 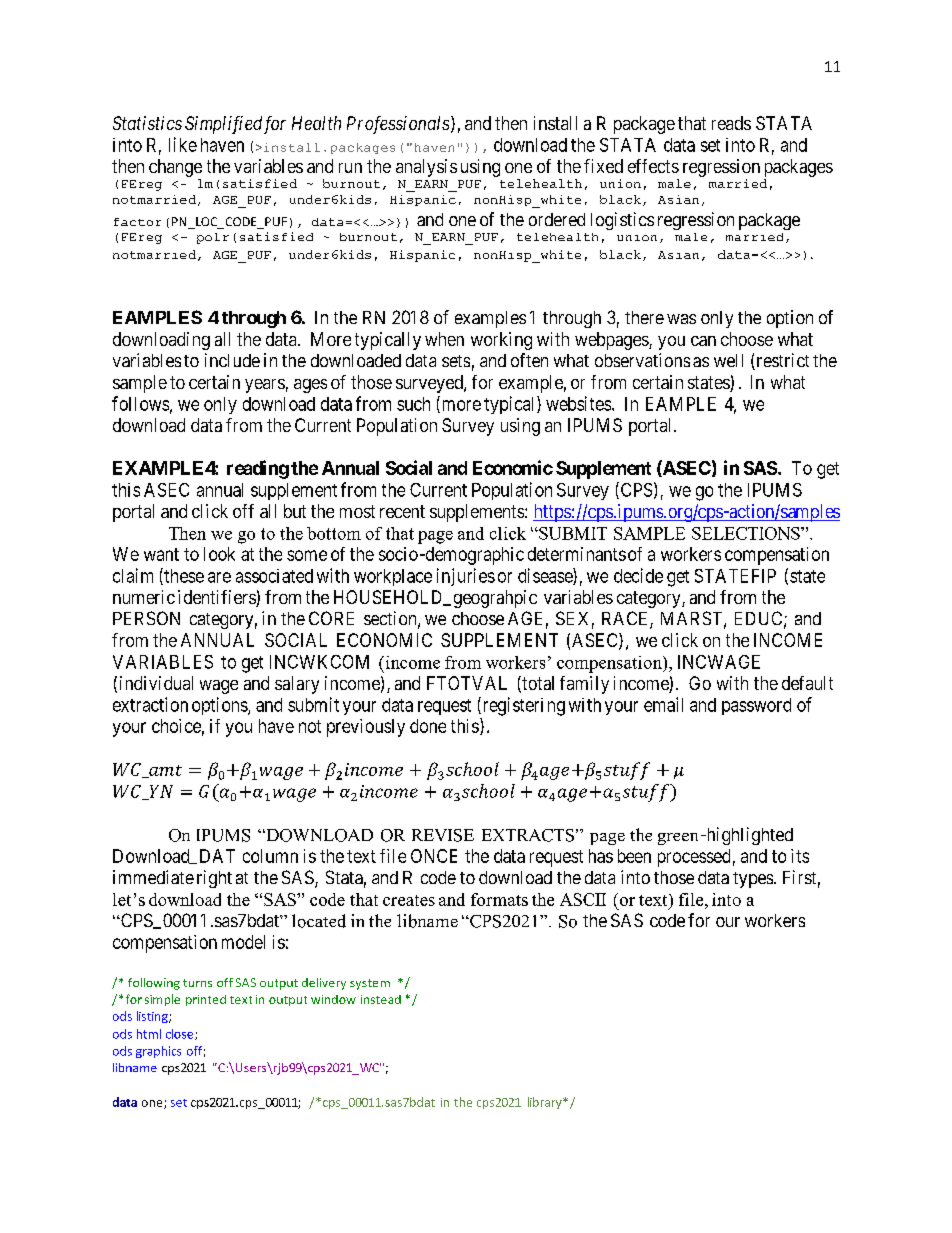 What do you see at coordinates (183, 144) in the page?
I see `like` at bounding box center [183, 144].
